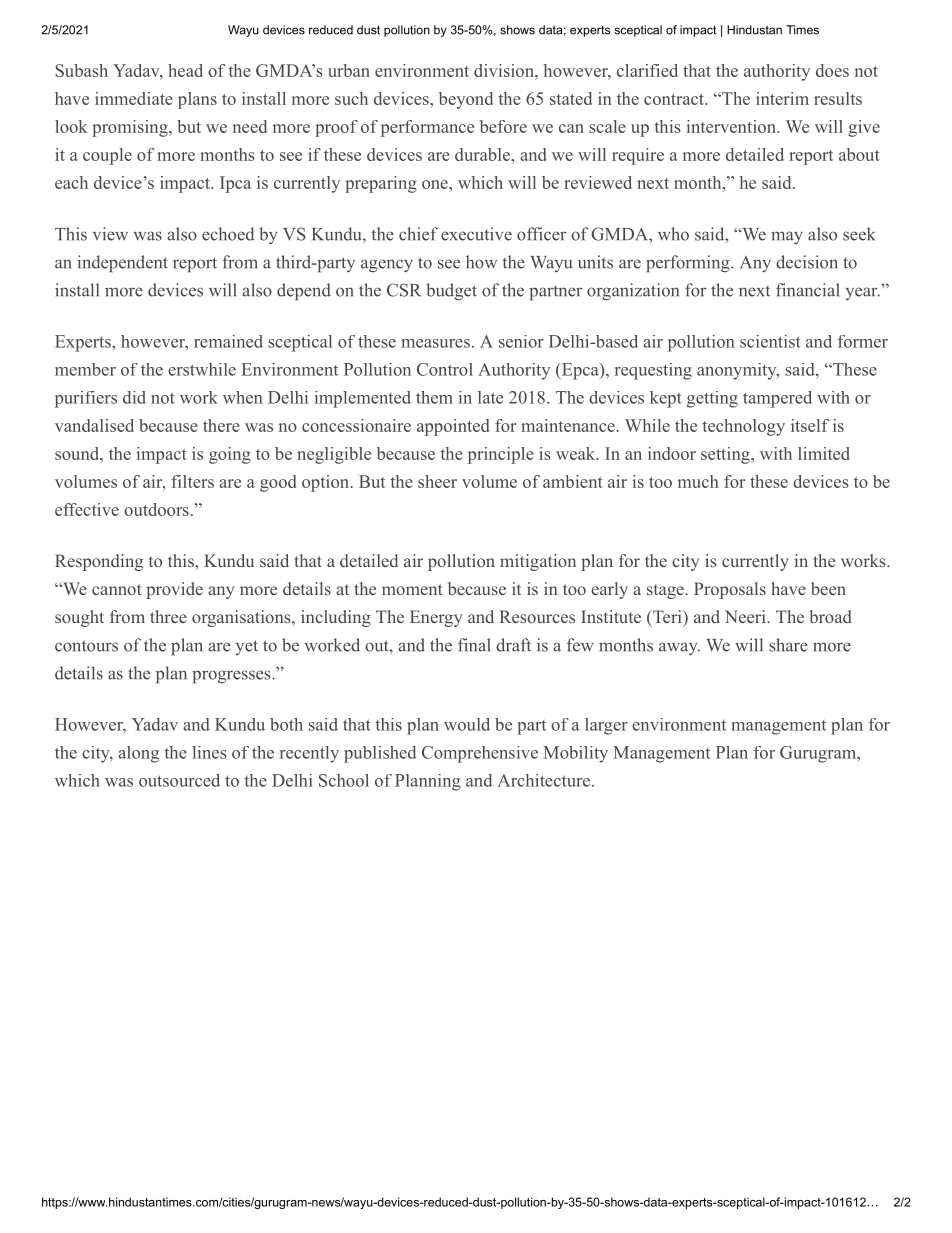 The width and height of the screenshot is (952, 1233). What do you see at coordinates (480, 754) in the screenshot?
I see `Comprehensive` at bounding box center [480, 754].
